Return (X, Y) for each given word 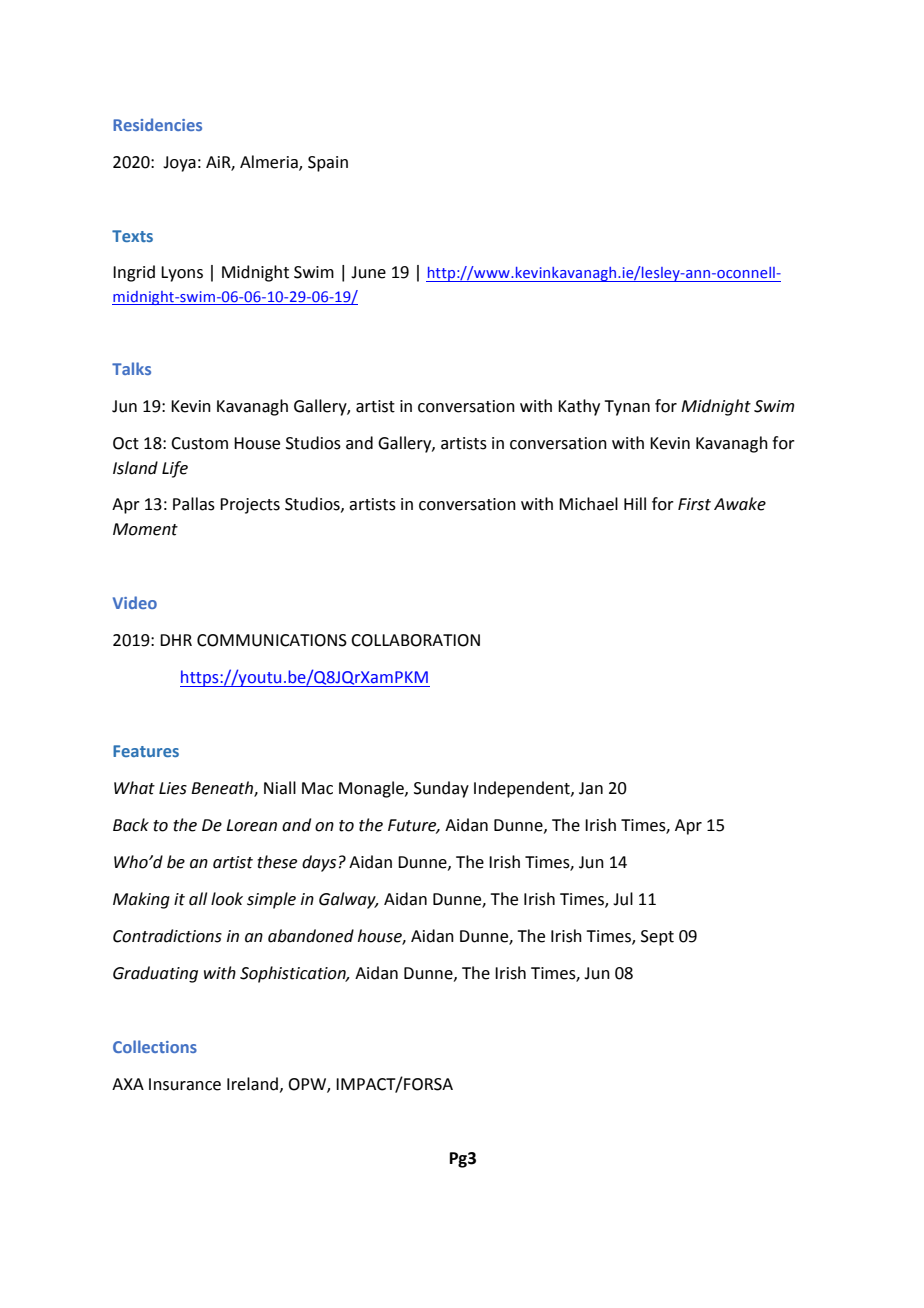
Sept (657, 938)
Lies (173, 788)
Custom (199, 443)
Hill (635, 503)
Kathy (579, 407)
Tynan (627, 408)
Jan (591, 788)
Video (135, 602)
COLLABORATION (415, 640)
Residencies (157, 124)
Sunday (441, 789)
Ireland (252, 1084)
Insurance (185, 1084)
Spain (328, 164)
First (694, 504)
